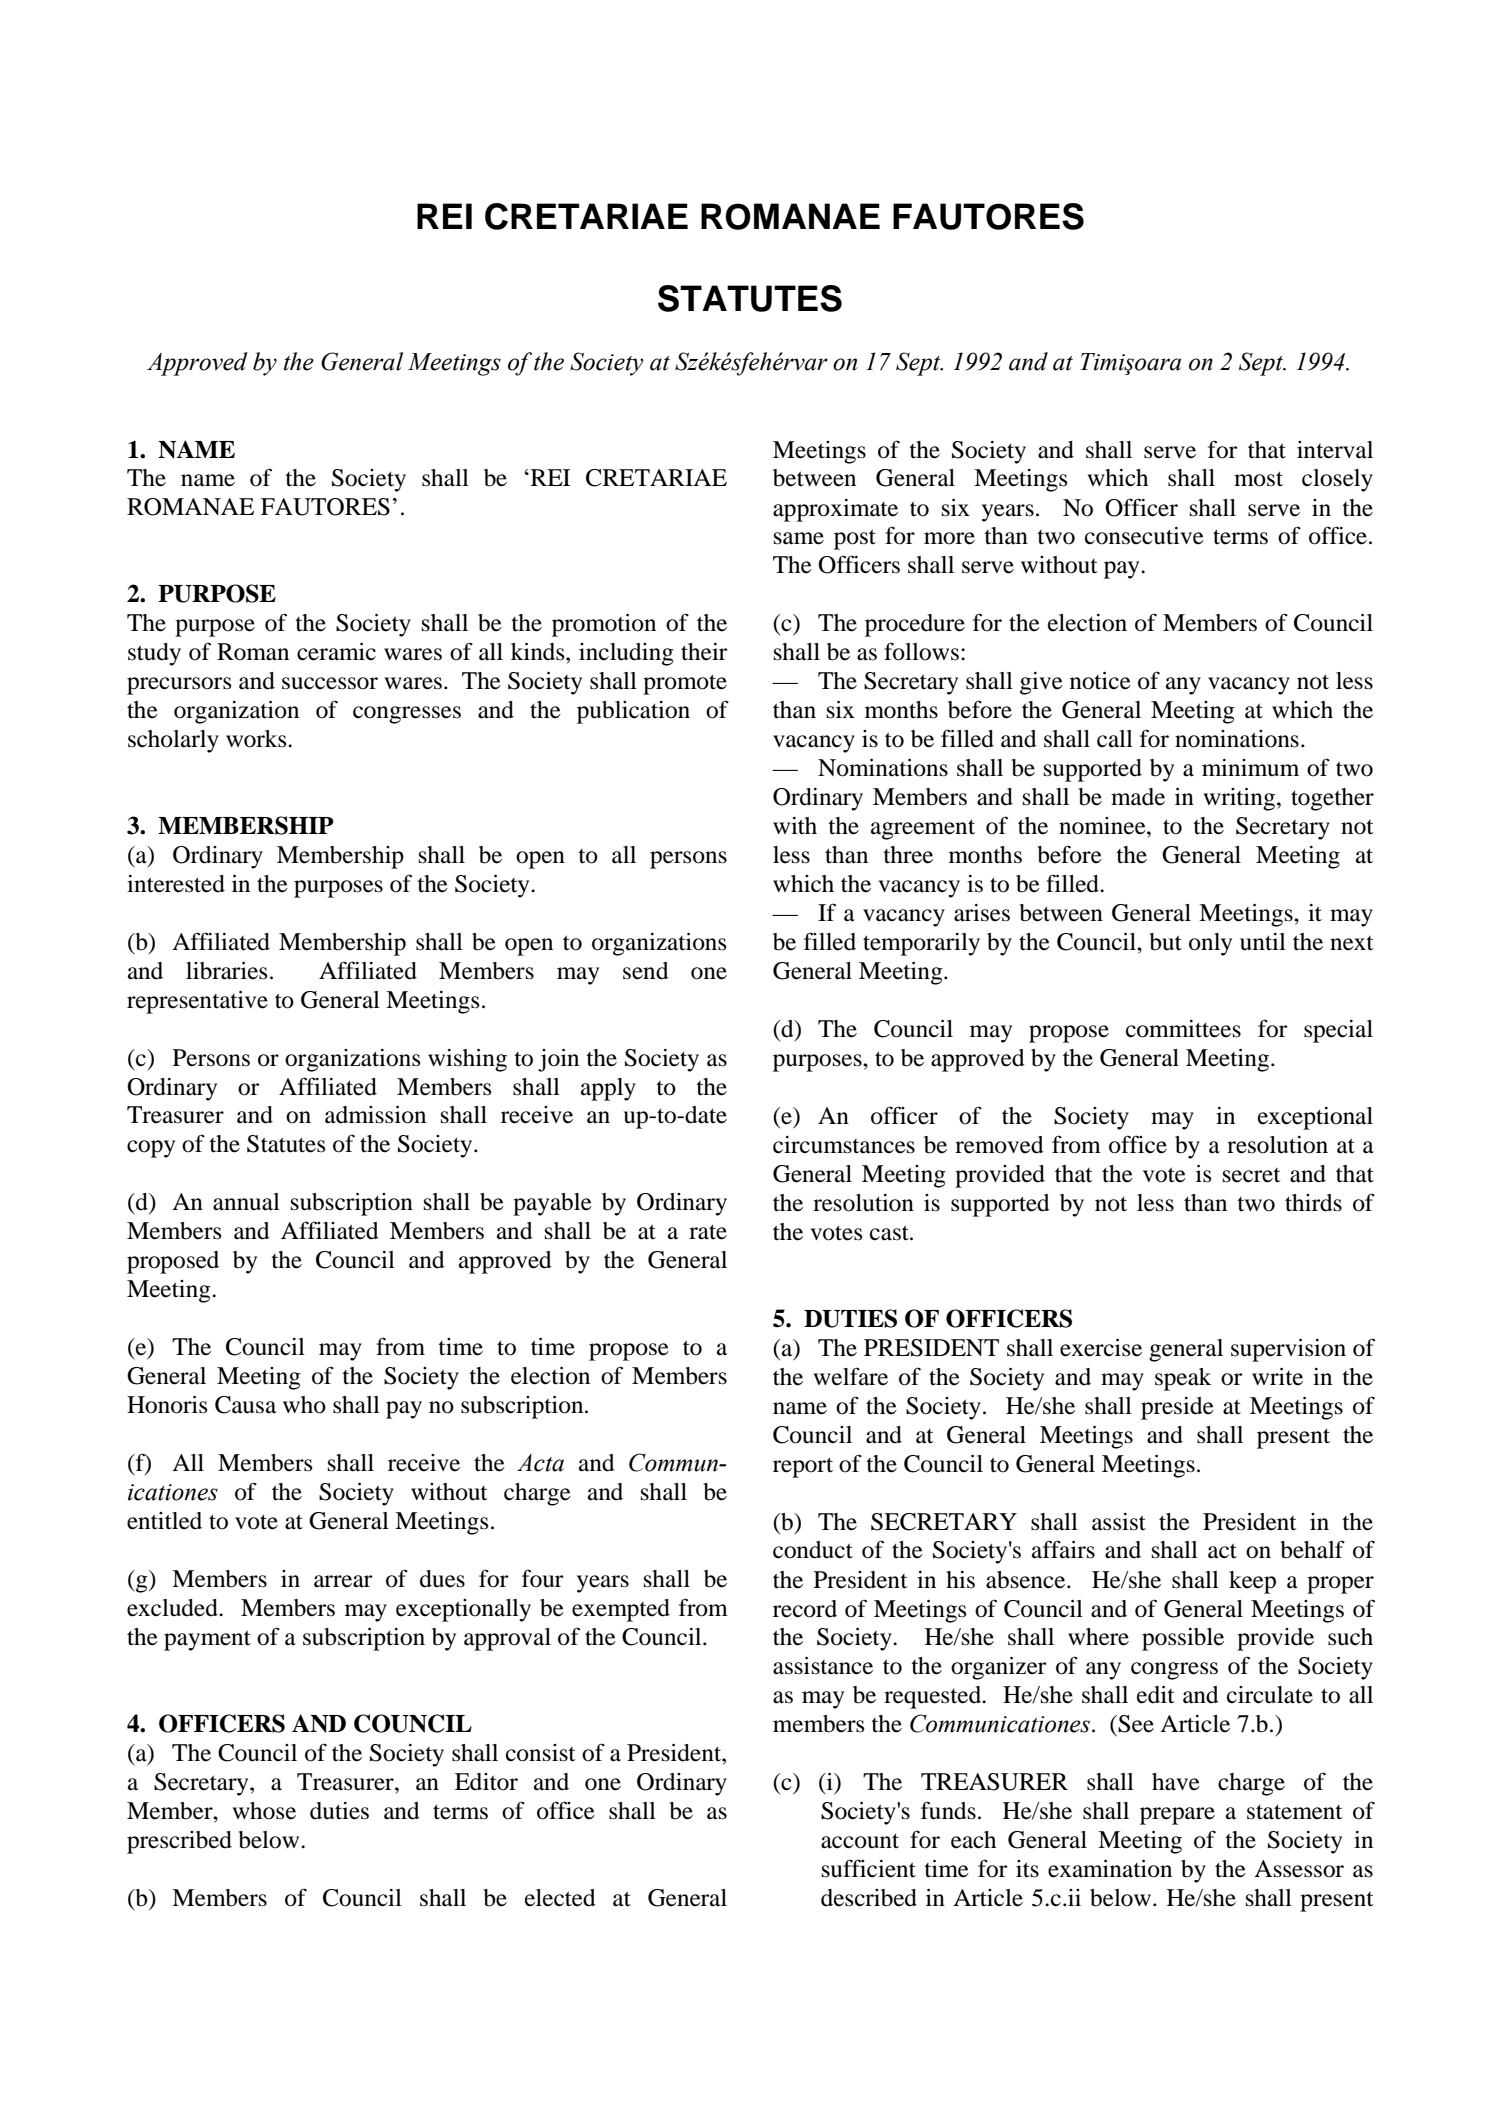 This image has height=2121, width=1500. What do you see at coordinates (844, 1145) in the image?
I see `circumstances` at bounding box center [844, 1145].
